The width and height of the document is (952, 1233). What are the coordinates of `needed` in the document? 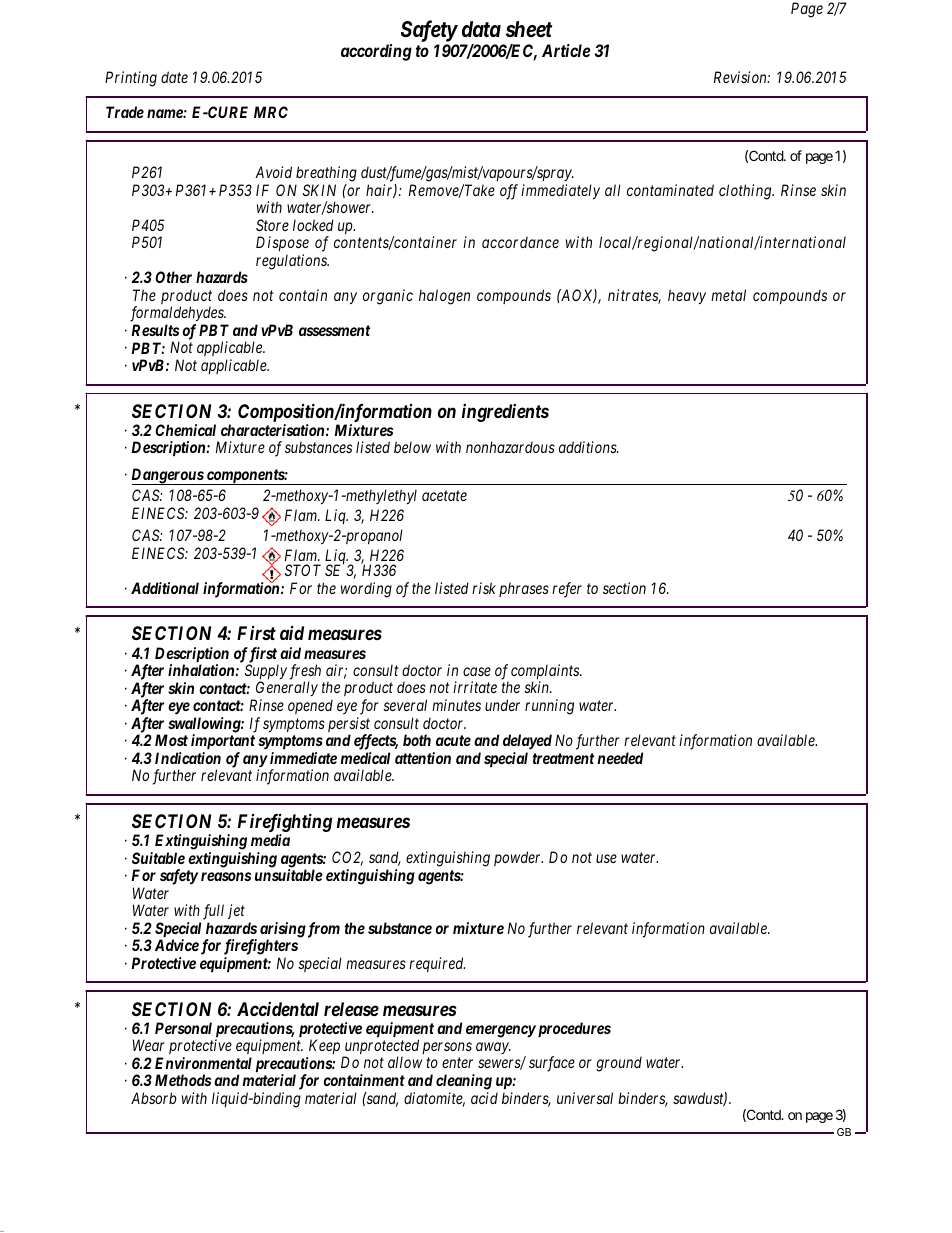 It's located at (620, 758).
